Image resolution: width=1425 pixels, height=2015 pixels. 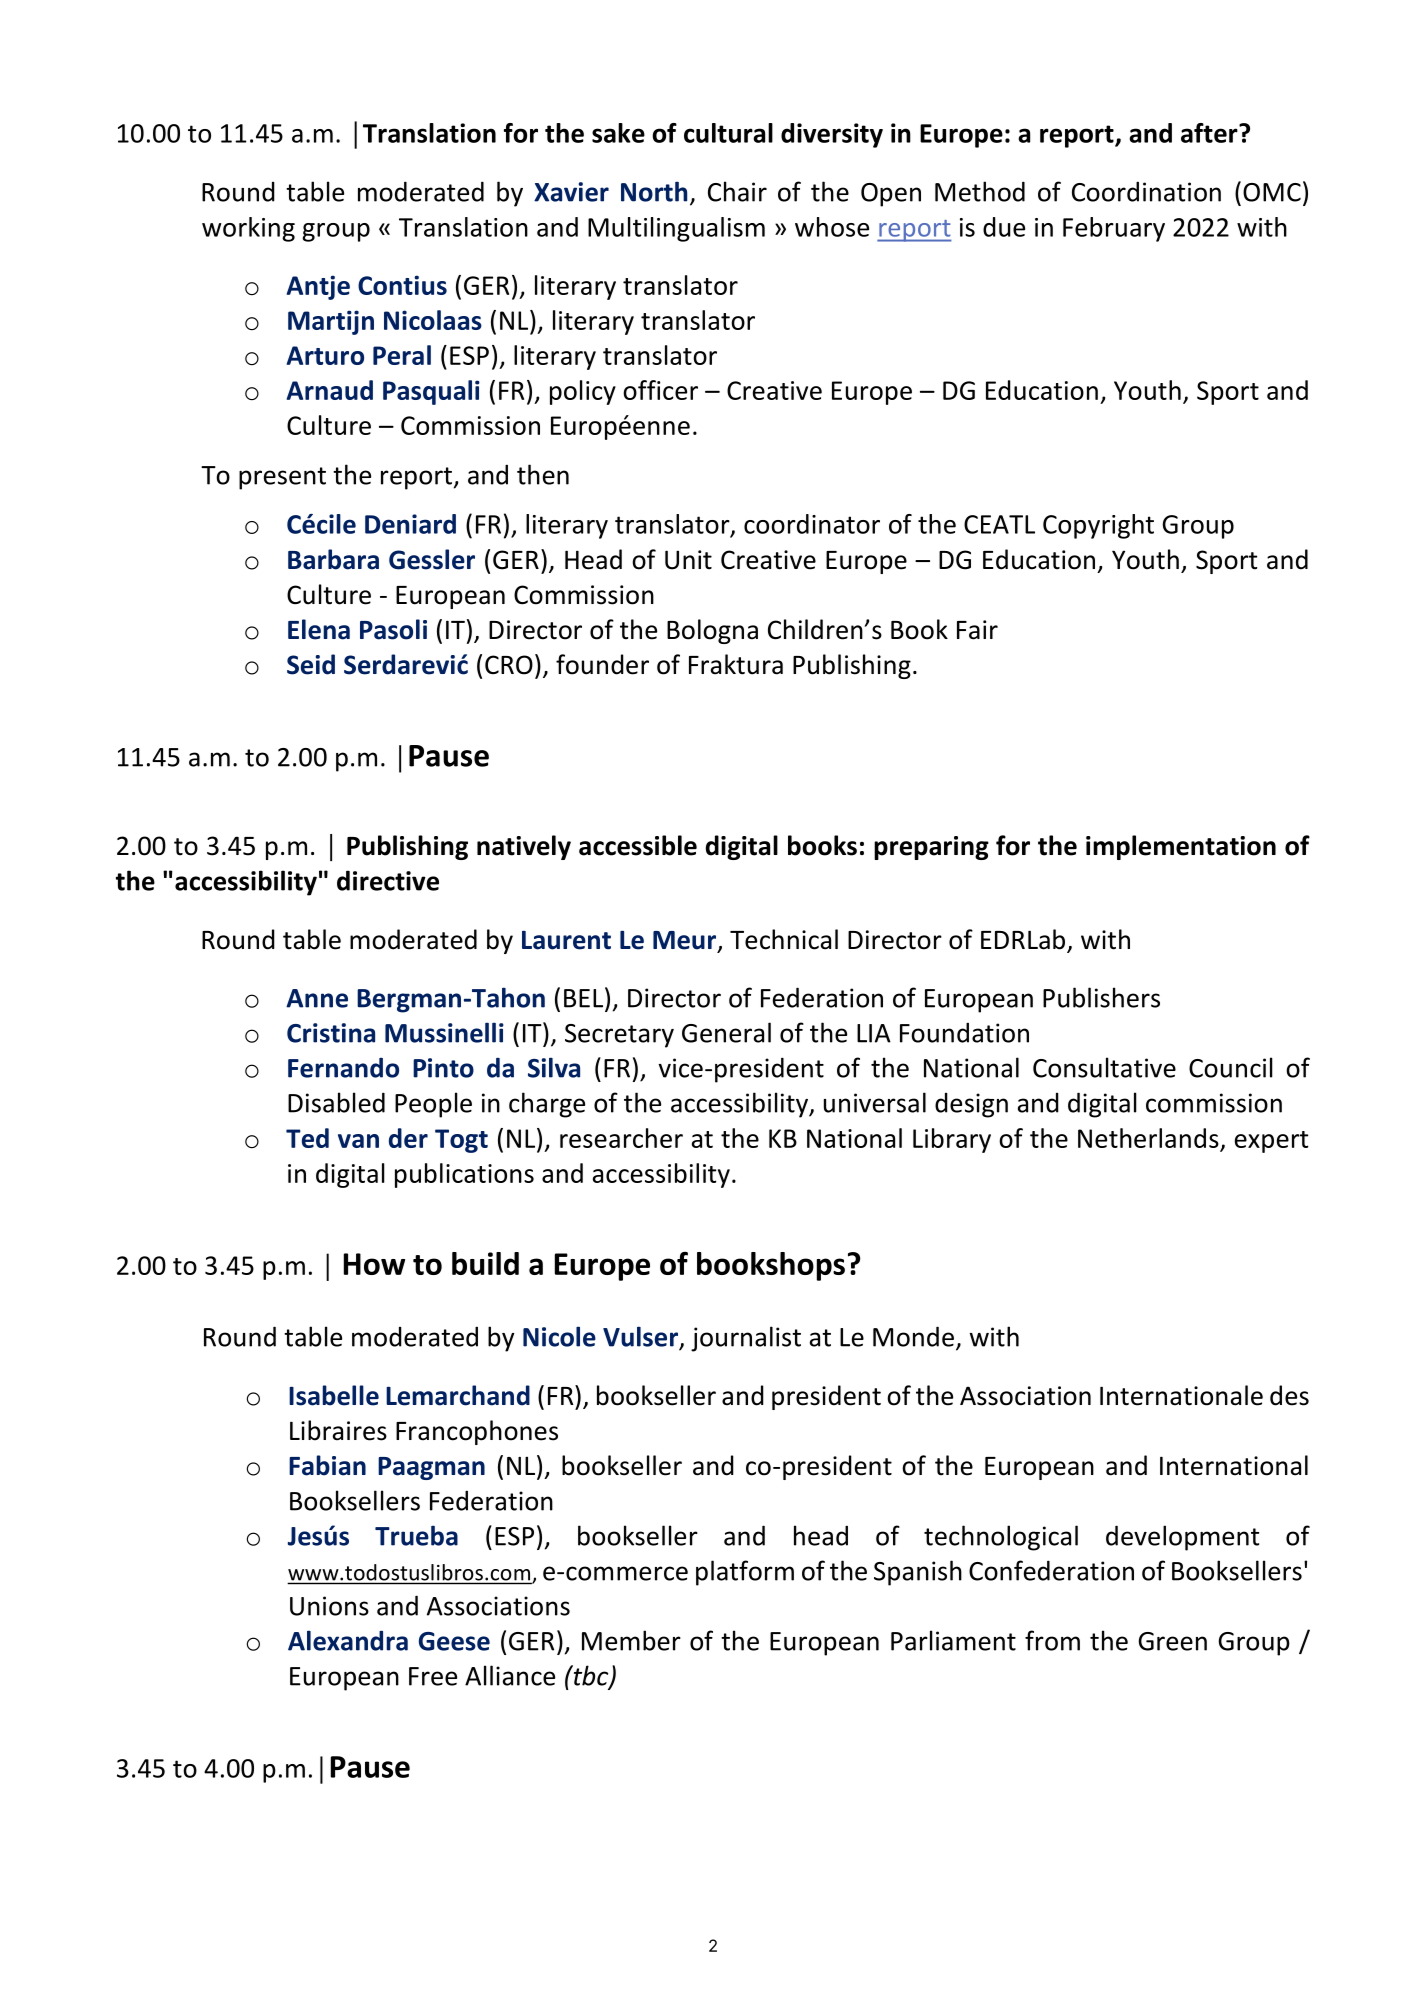 I want to click on Chair, so click(x=737, y=191).
